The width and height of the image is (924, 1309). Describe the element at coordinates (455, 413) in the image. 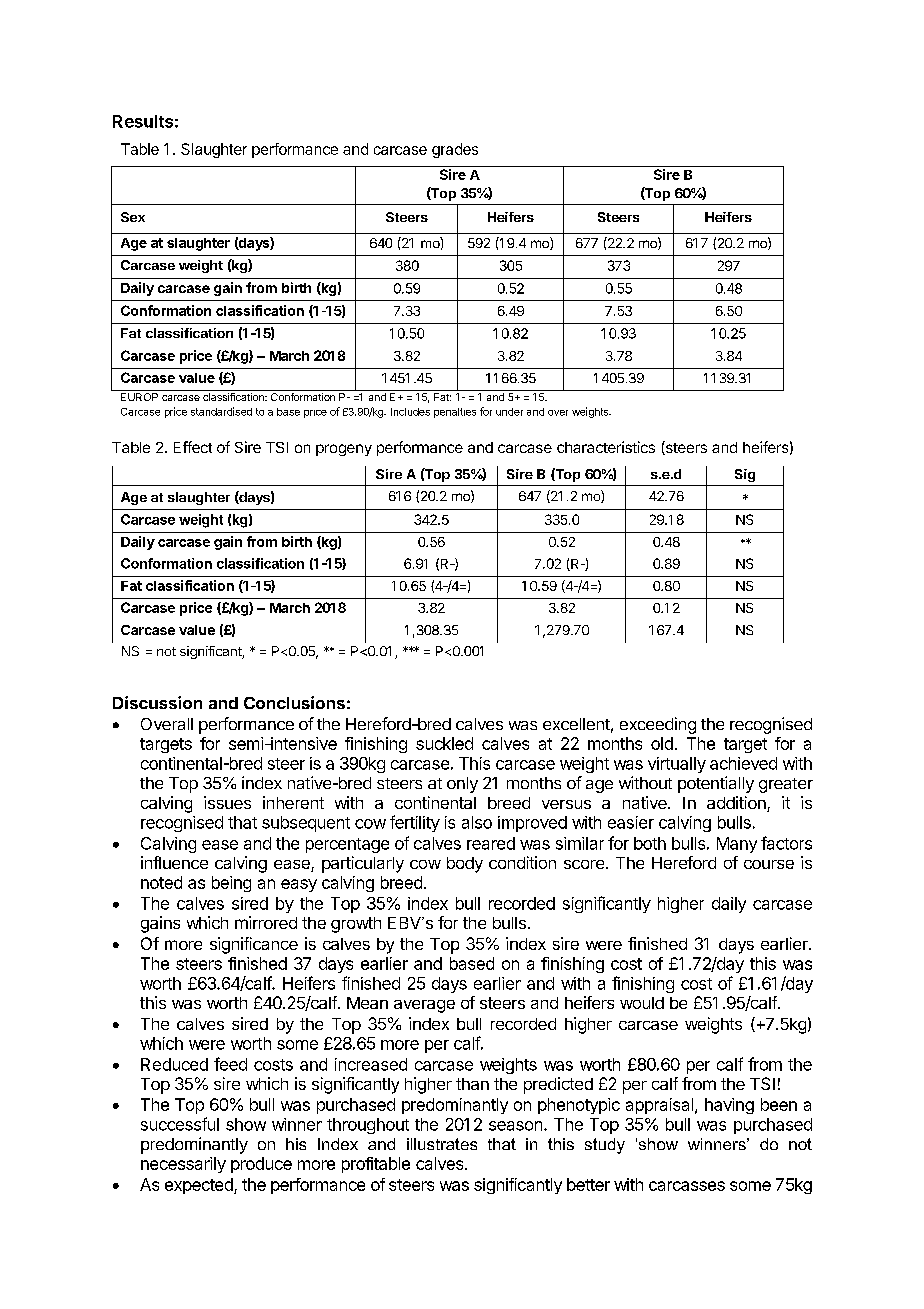

I see `penalties` at that location.
